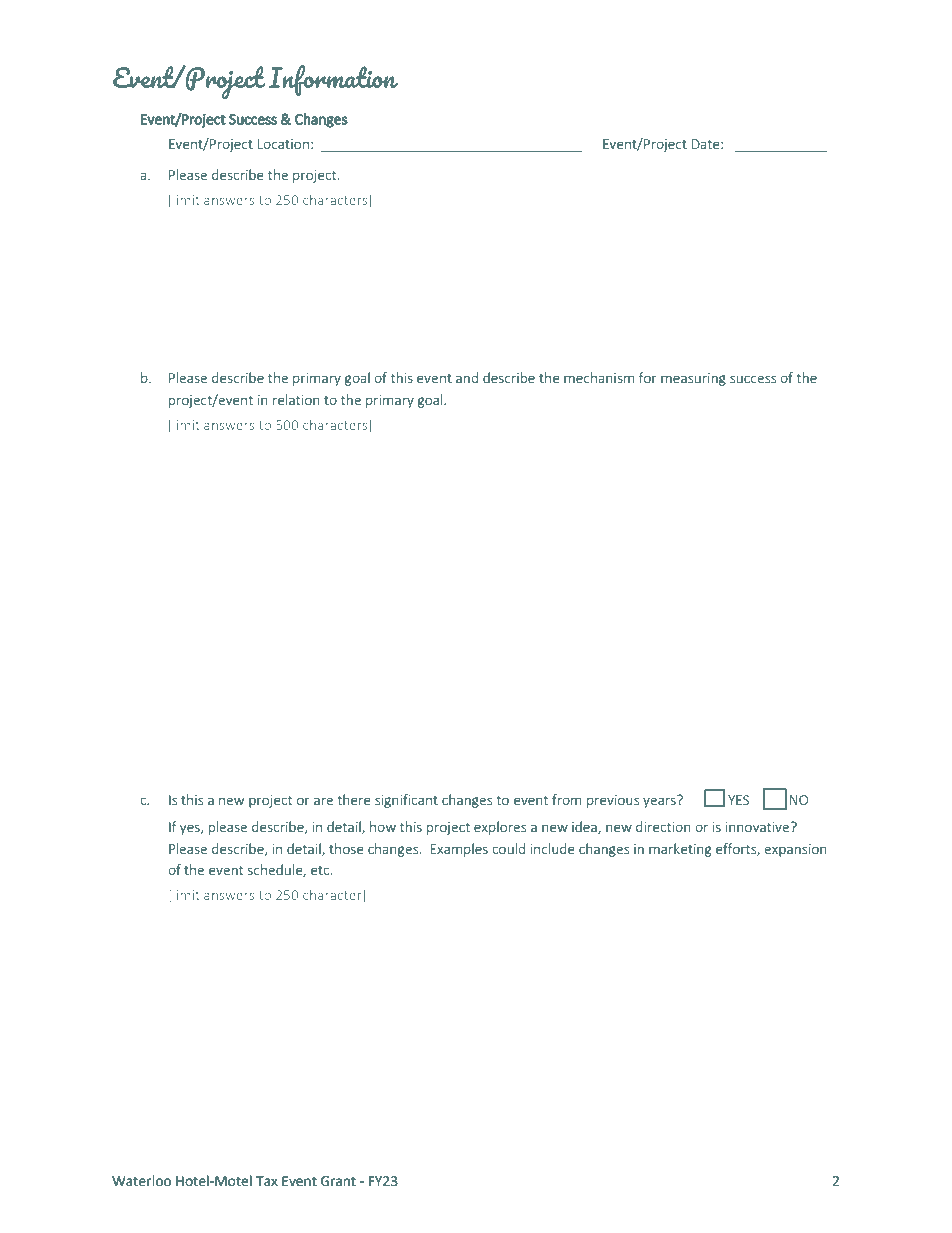 Image resolution: width=952 pixels, height=1233 pixels. What do you see at coordinates (680, 850) in the screenshot?
I see `marketing` at bounding box center [680, 850].
